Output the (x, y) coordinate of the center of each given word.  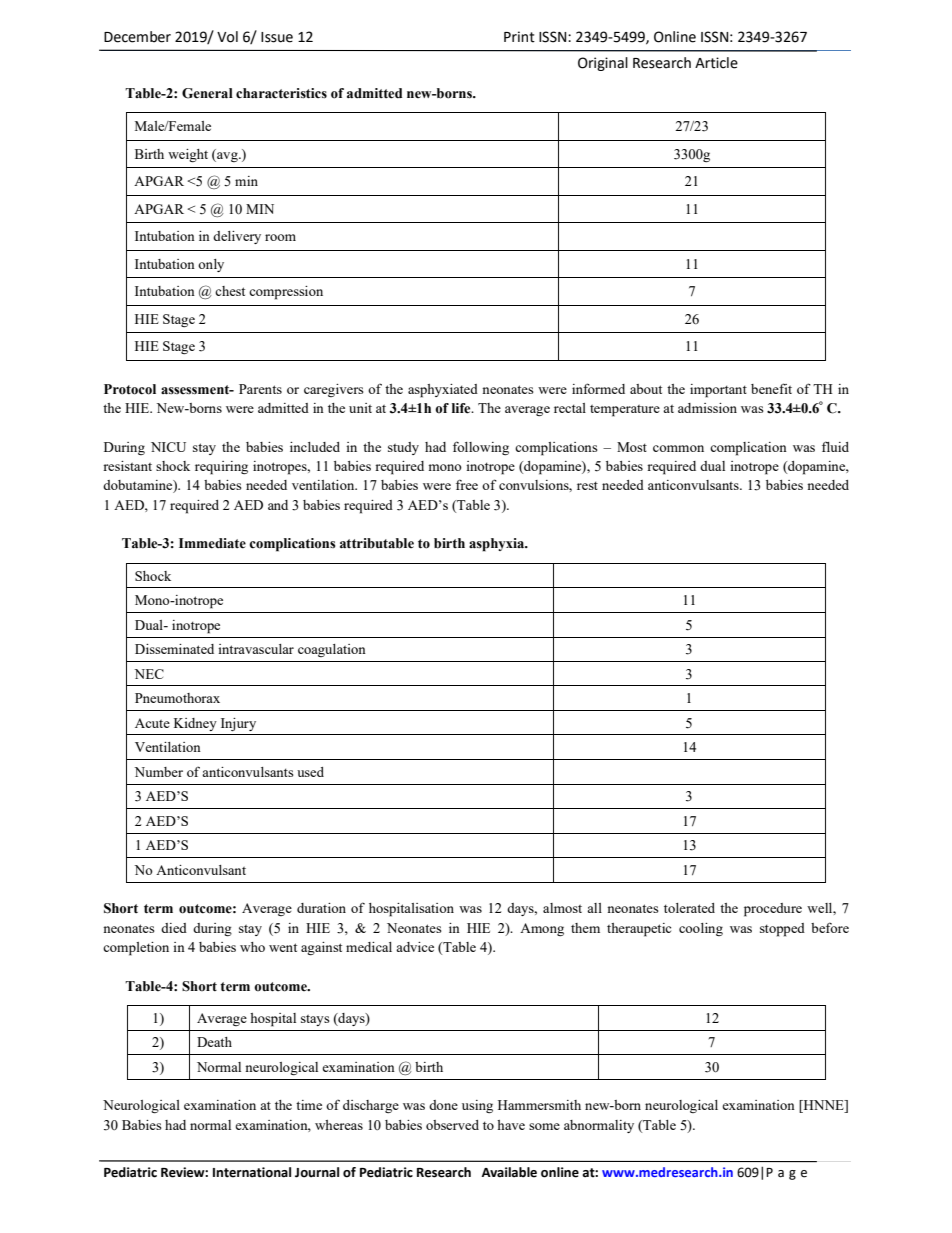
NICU (168, 447)
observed (452, 1125)
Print (519, 37)
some (544, 1126)
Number (158, 772)
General (207, 93)
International (252, 1172)
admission (707, 408)
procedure (773, 910)
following (481, 448)
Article (716, 63)
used (310, 772)
